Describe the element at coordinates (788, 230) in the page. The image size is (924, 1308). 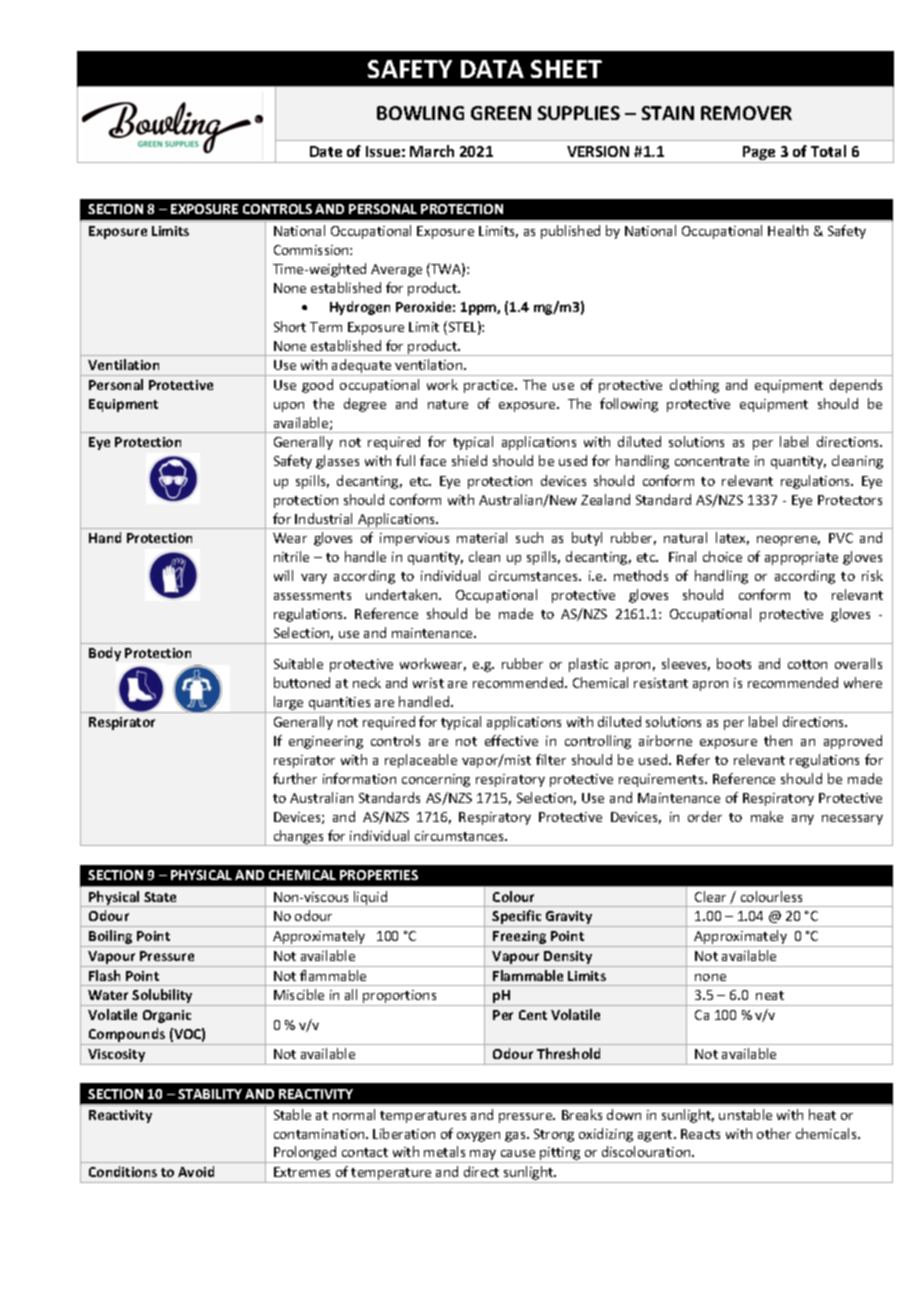
I see `Health` at that location.
